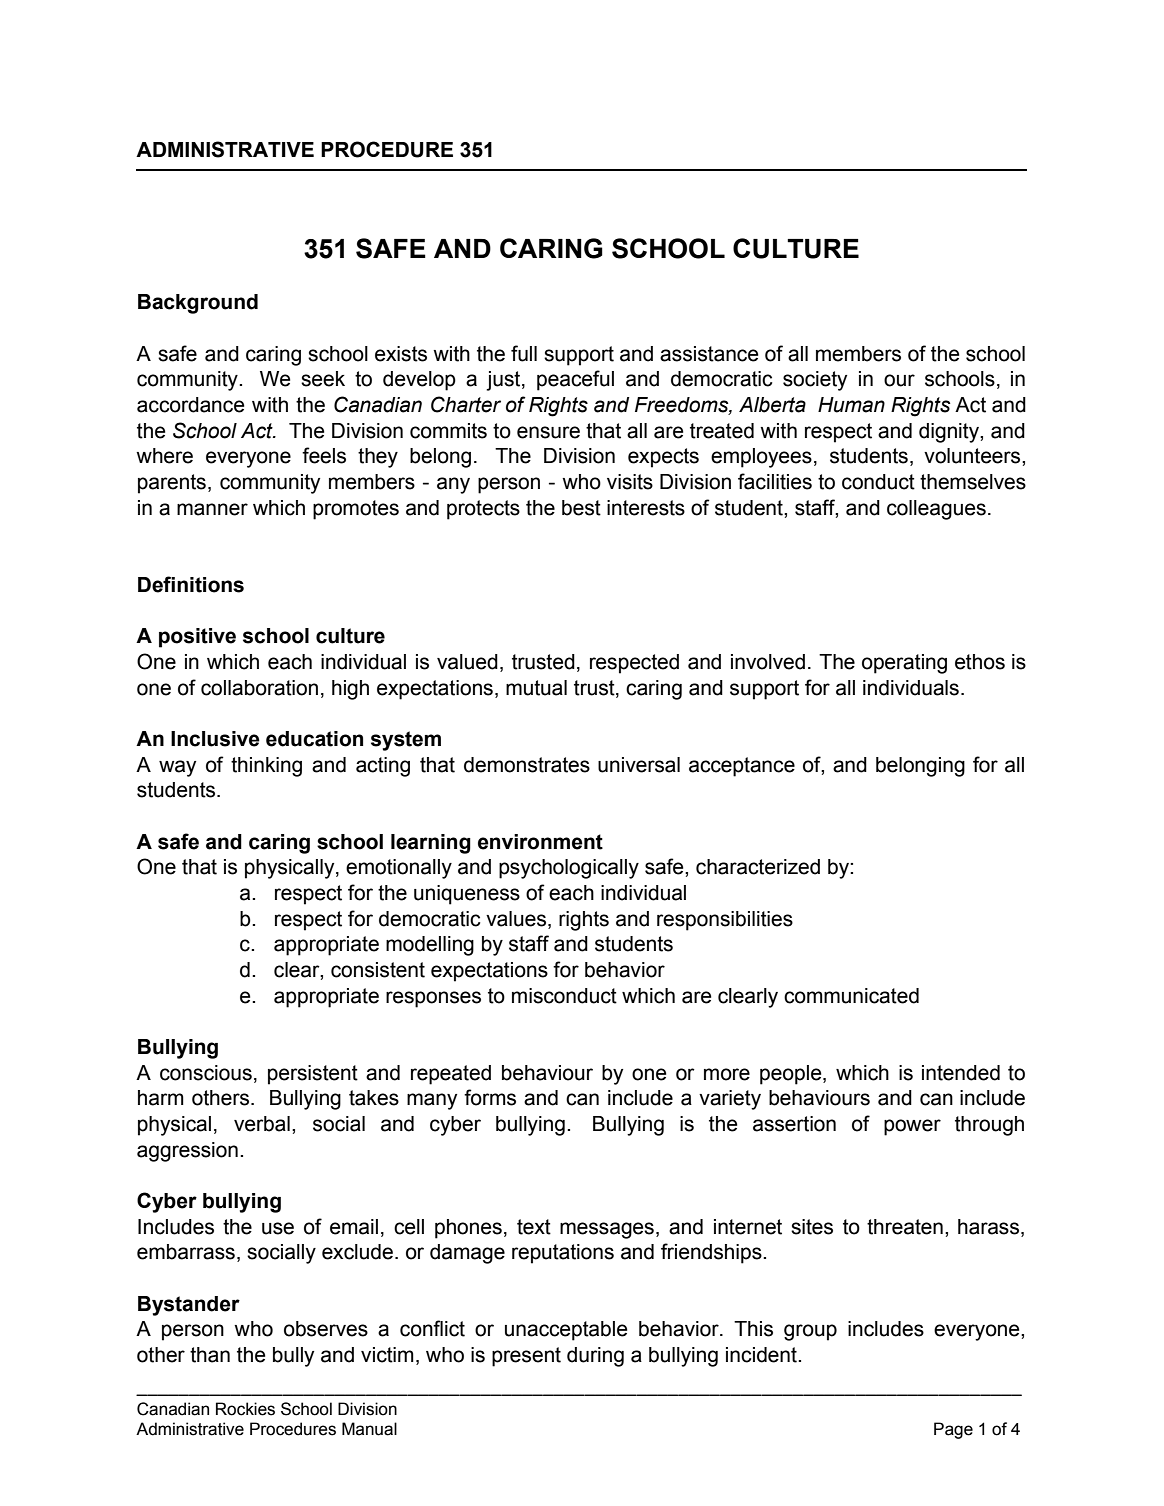 This screenshot has width=1164, height=1506. What do you see at coordinates (536, 688) in the screenshot?
I see `mutual` at bounding box center [536, 688].
